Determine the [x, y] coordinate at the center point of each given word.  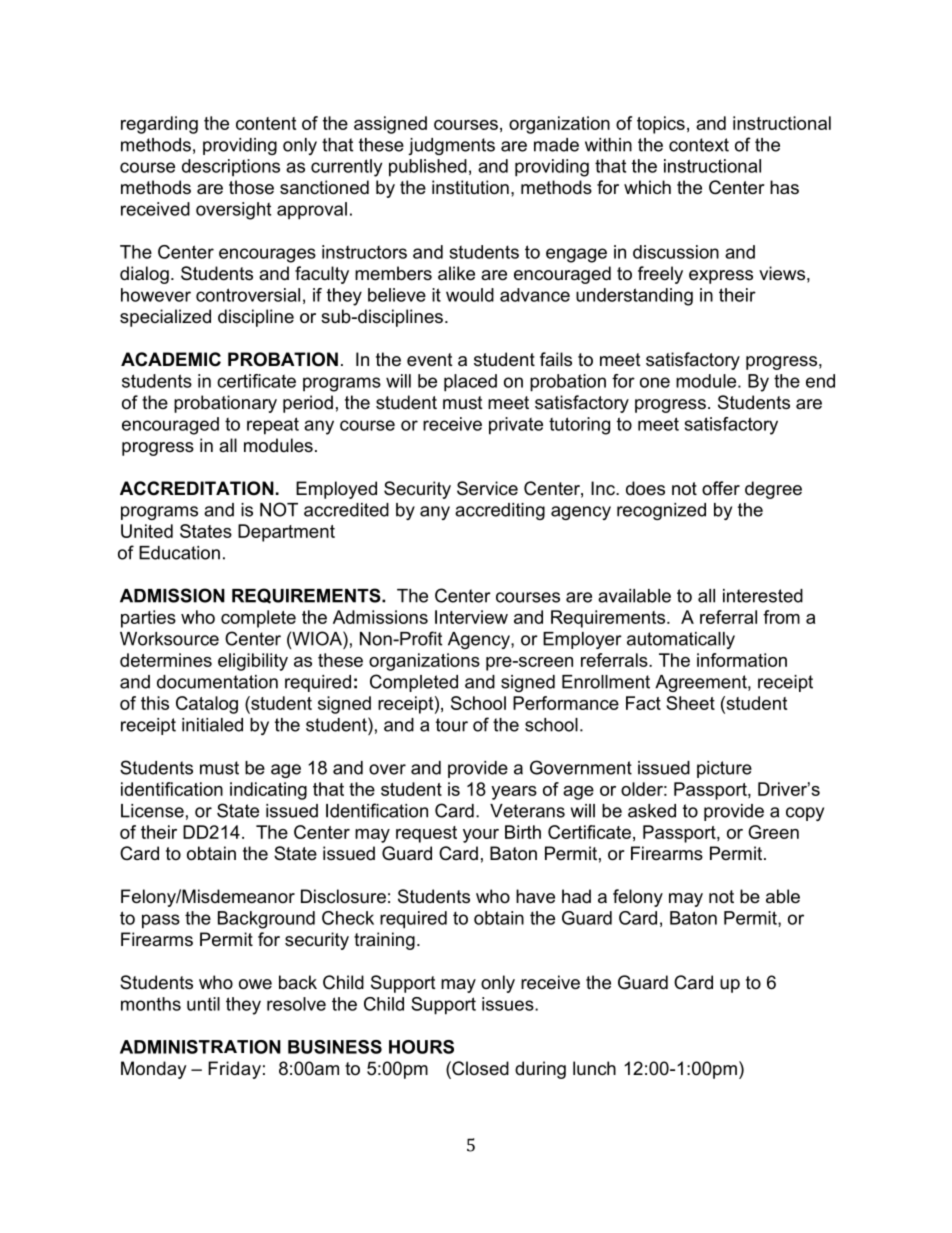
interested [763, 596]
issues [509, 1004]
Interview [471, 617]
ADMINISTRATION [200, 1047]
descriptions [231, 168]
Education [179, 553]
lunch [594, 1068]
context [699, 145]
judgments [451, 146]
